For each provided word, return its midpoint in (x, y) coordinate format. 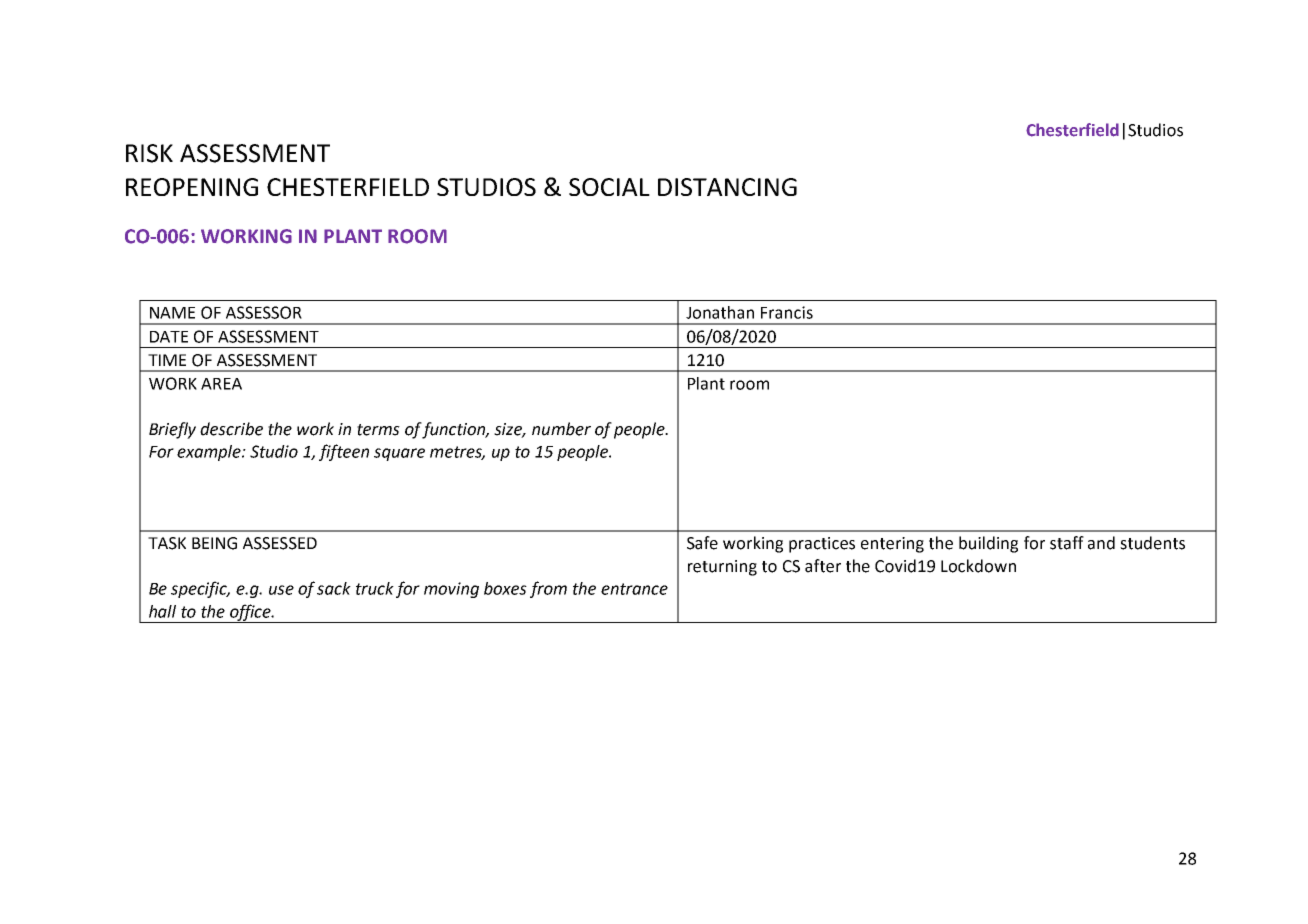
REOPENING (192, 187)
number (561, 429)
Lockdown (978, 566)
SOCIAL (609, 187)
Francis (787, 312)
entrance (634, 589)
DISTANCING (727, 187)
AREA (221, 384)
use (281, 590)
